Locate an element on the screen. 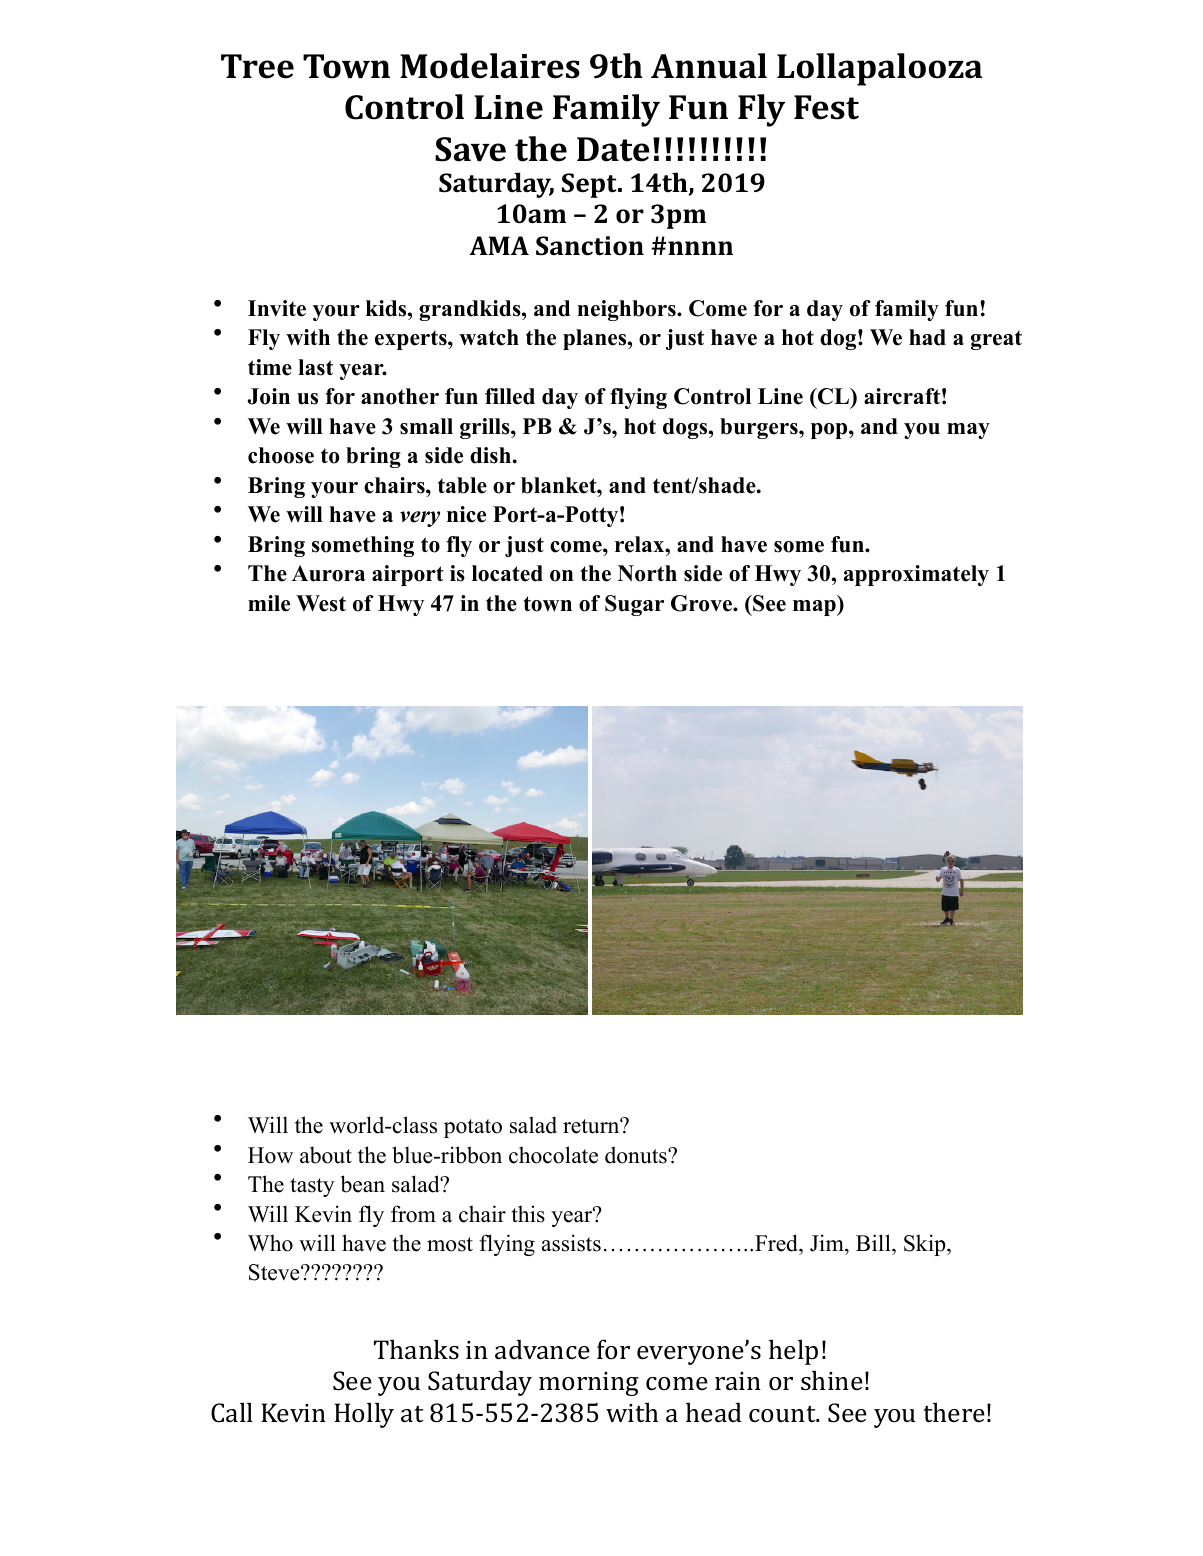 The width and height of the screenshot is (1203, 1556). Tree is located at coordinates (257, 66).
